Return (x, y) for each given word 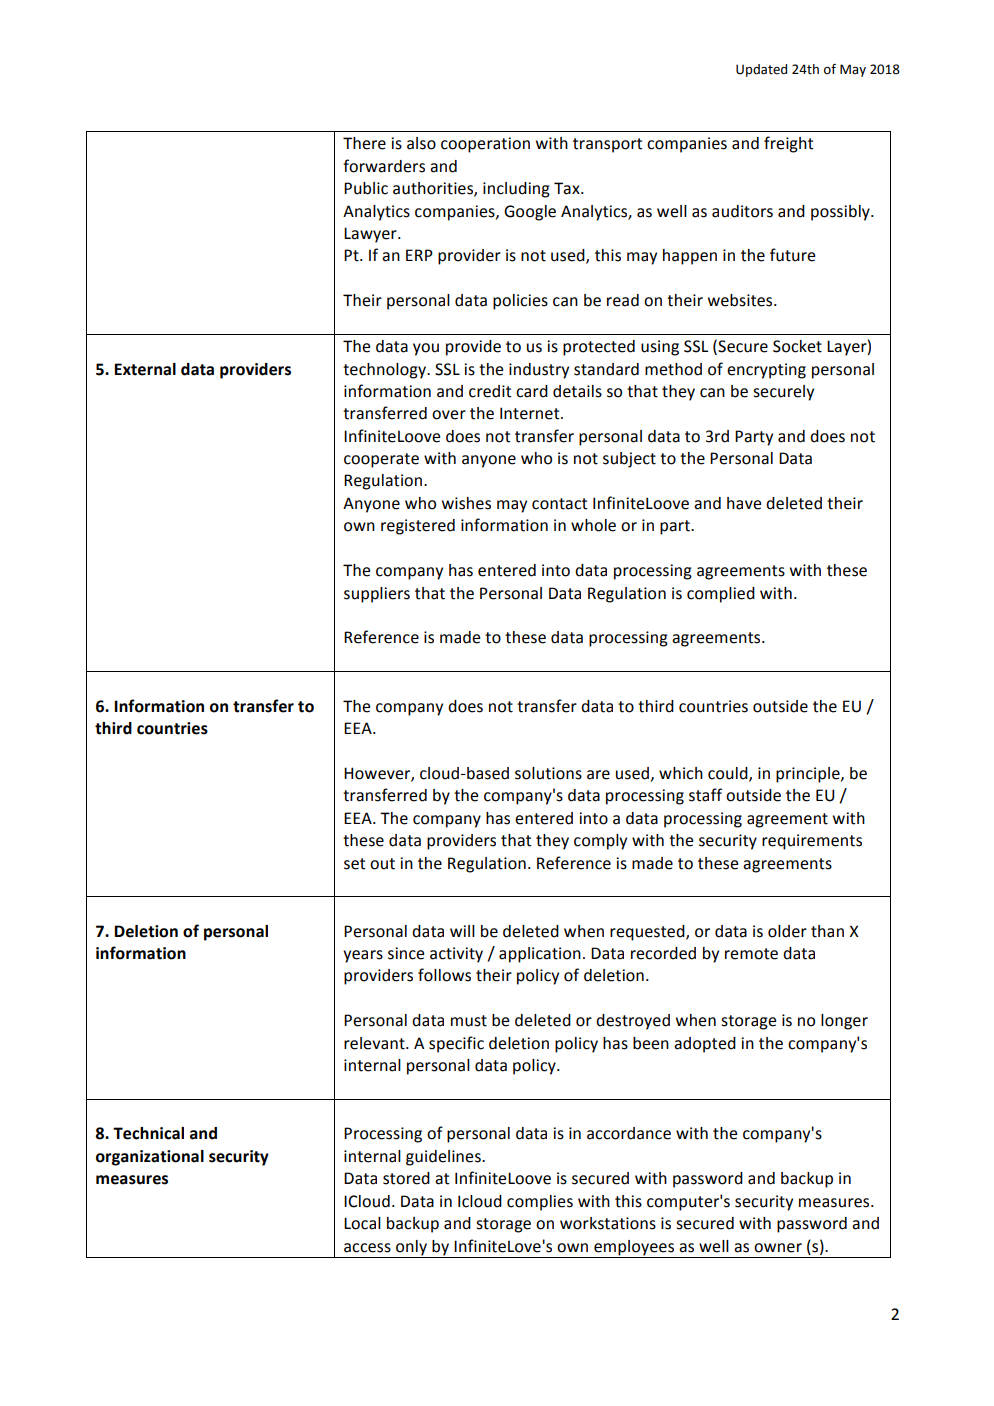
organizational (150, 1158)
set (355, 864)
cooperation (485, 145)
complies (540, 1203)
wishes (466, 503)
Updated (761, 70)
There (364, 143)
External (145, 369)
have (744, 503)
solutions (548, 773)
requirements (812, 842)
